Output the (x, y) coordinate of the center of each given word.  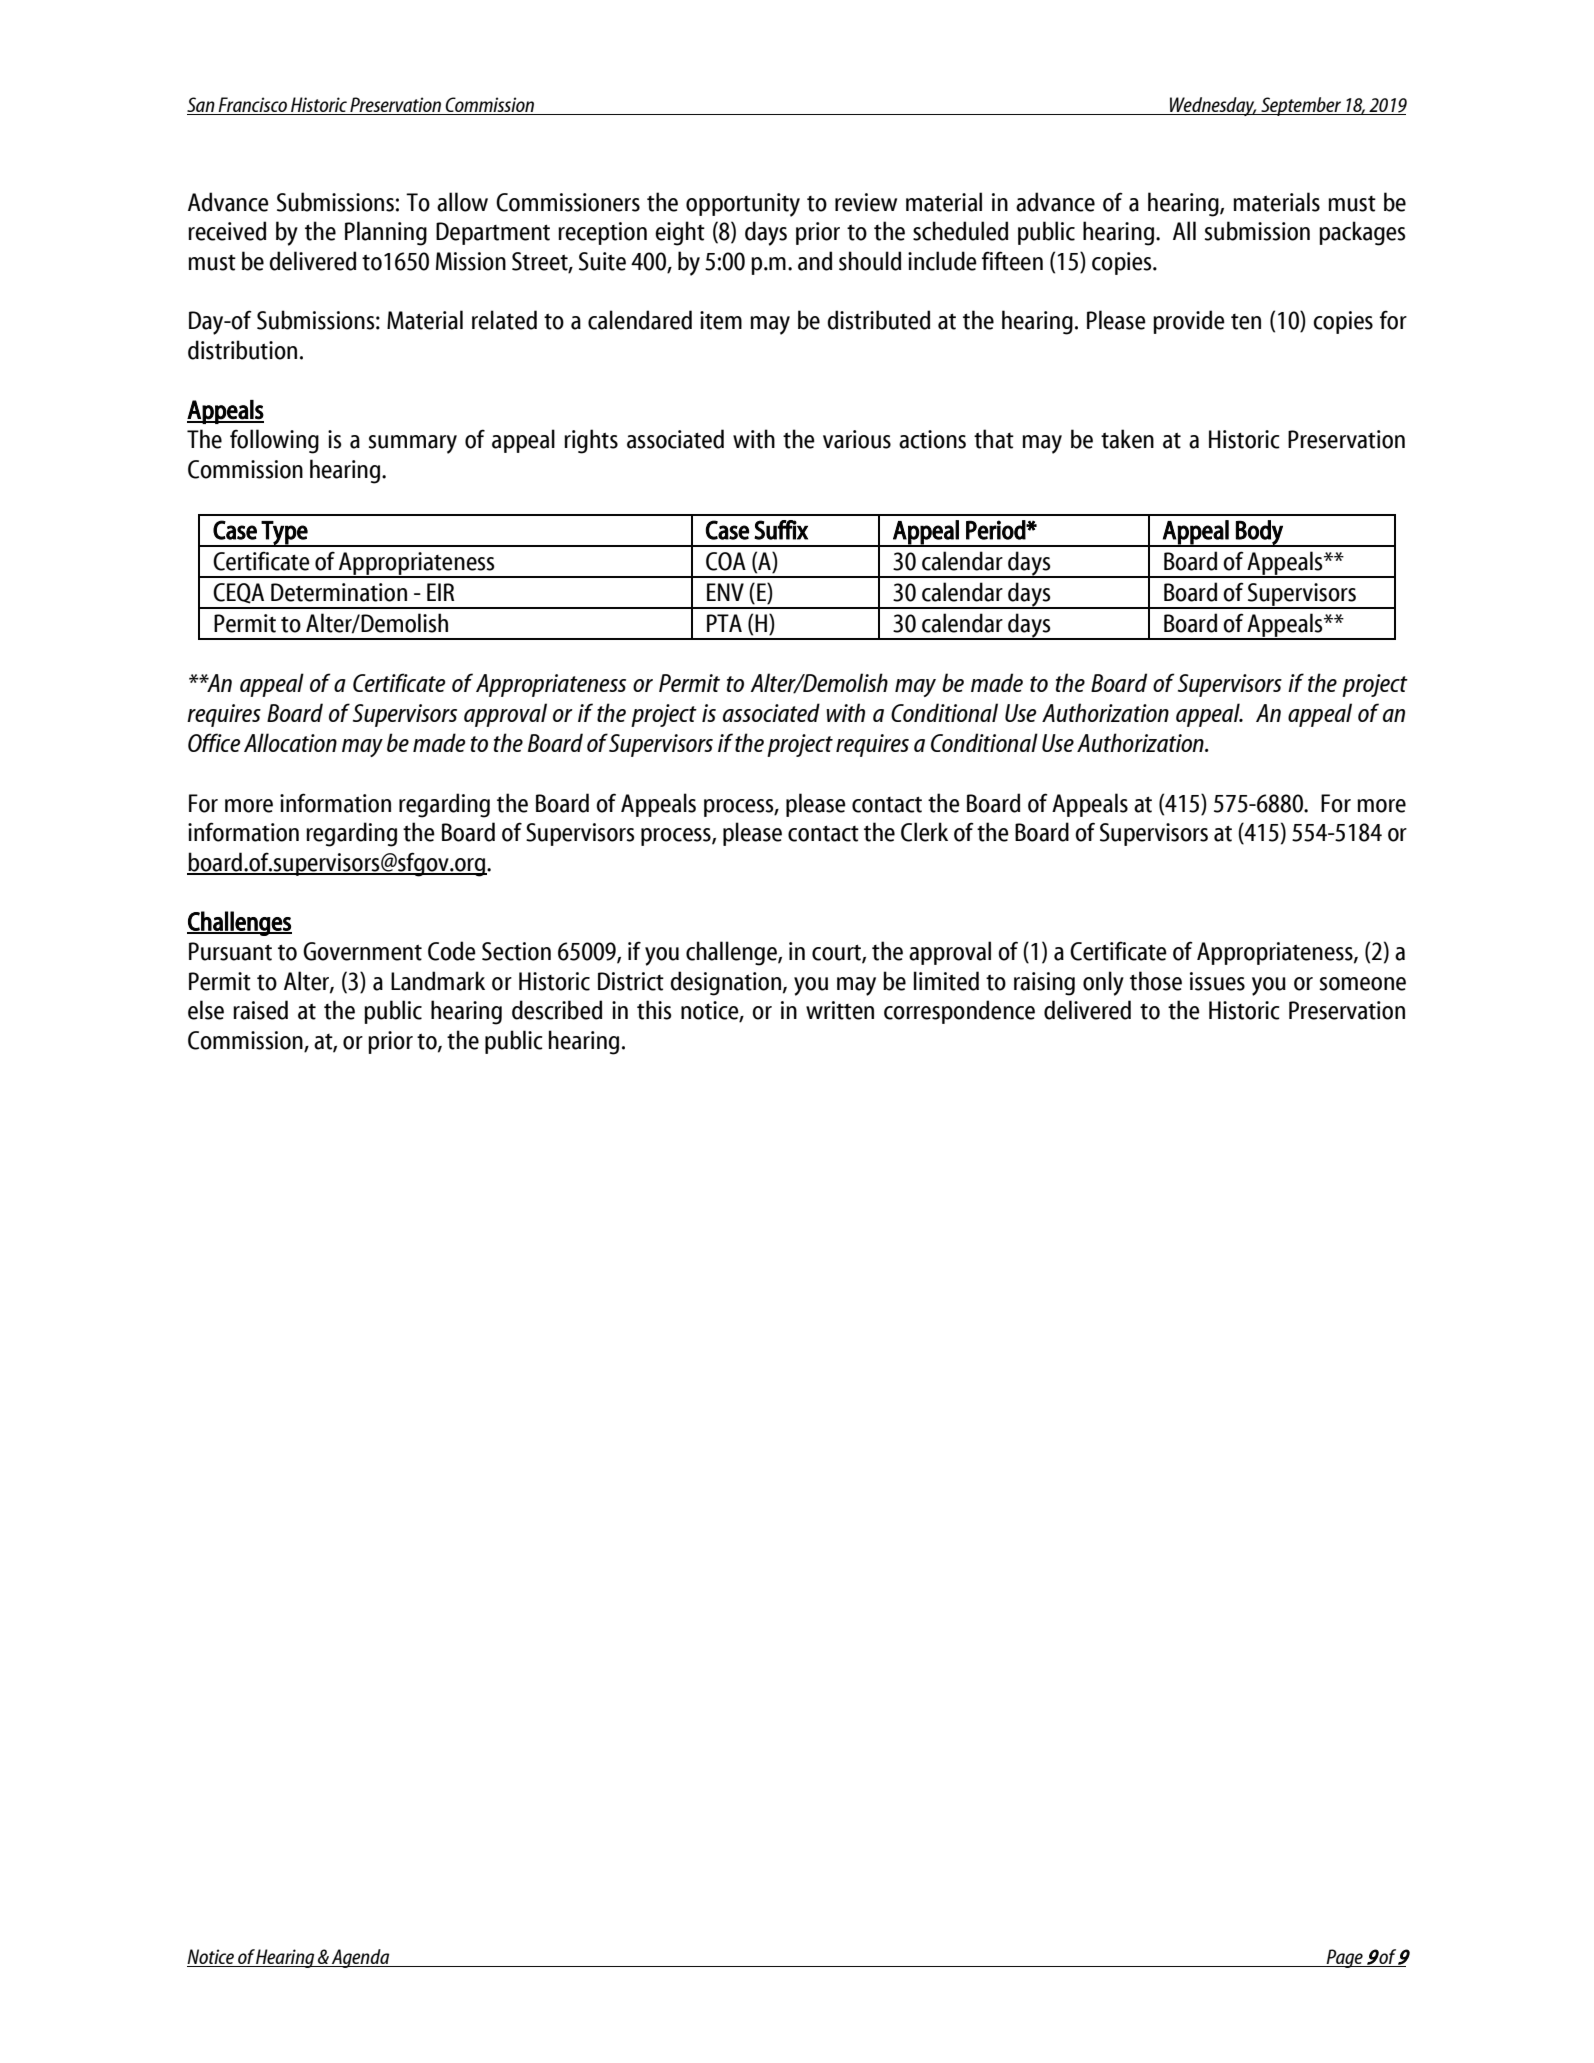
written (840, 1010)
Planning (386, 233)
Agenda (361, 1958)
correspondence (959, 1012)
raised (260, 1010)
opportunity (743, 205)
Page (1344, 1958)
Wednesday (1212, 106)
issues (1217, 981)
